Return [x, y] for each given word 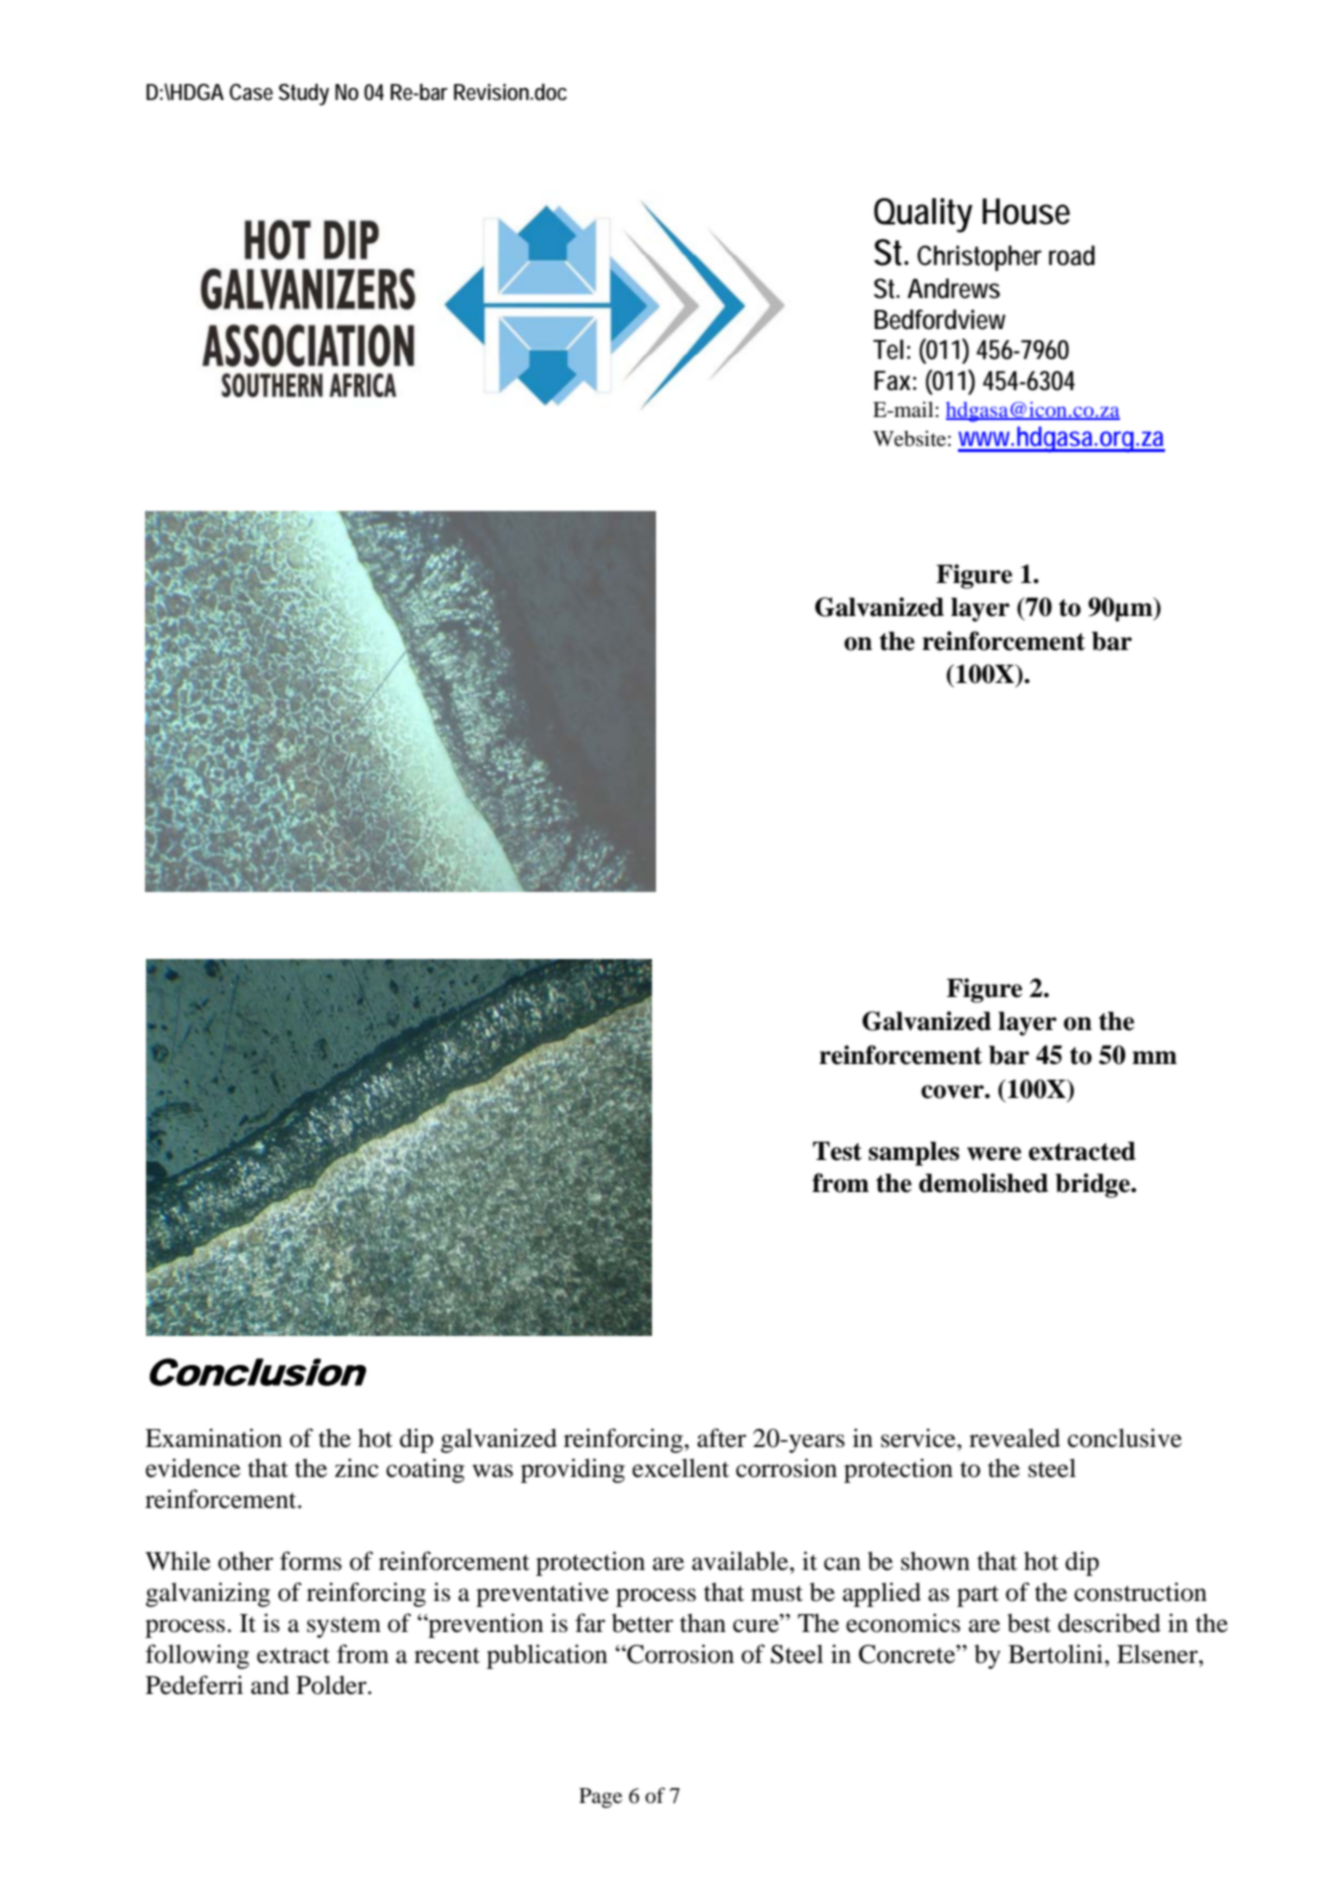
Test [837, 1151]
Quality [923, 215]
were [994, 1154]
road [1072, 255]
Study [304, 94]
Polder [332, 1685]
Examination [213, 1438]
